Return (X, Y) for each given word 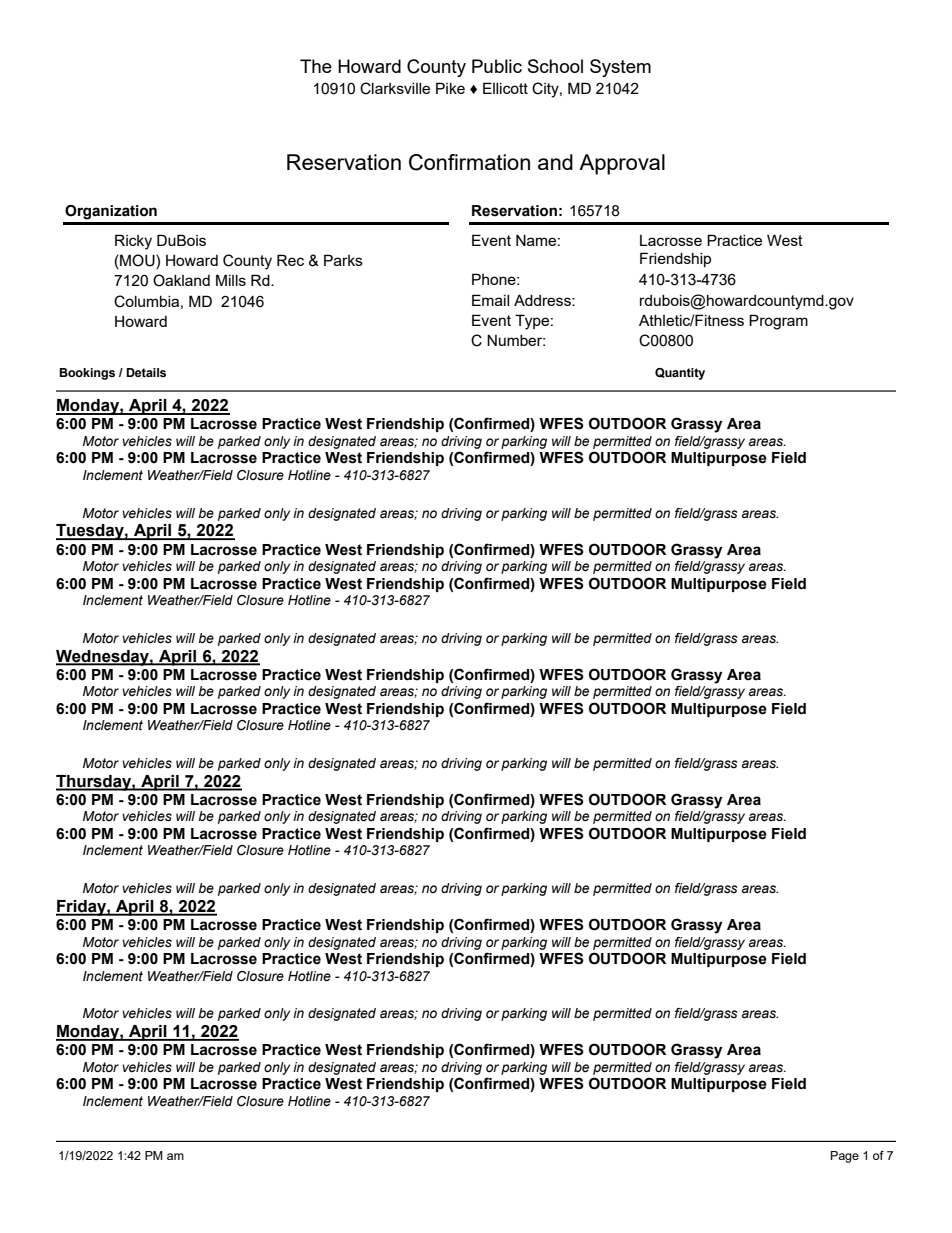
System (620, 68)
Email (490, 300)
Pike (450, 88)
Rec (290, 260)
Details (146, 372)
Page (845, 1157)
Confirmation (469, 162)
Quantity (680, 374)
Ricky (133, 242)
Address (543, 300)
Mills (231, 280)
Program (778, 322)
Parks (343, 260)
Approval (622, 164)
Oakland (181, 280)
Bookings (87, 374)
